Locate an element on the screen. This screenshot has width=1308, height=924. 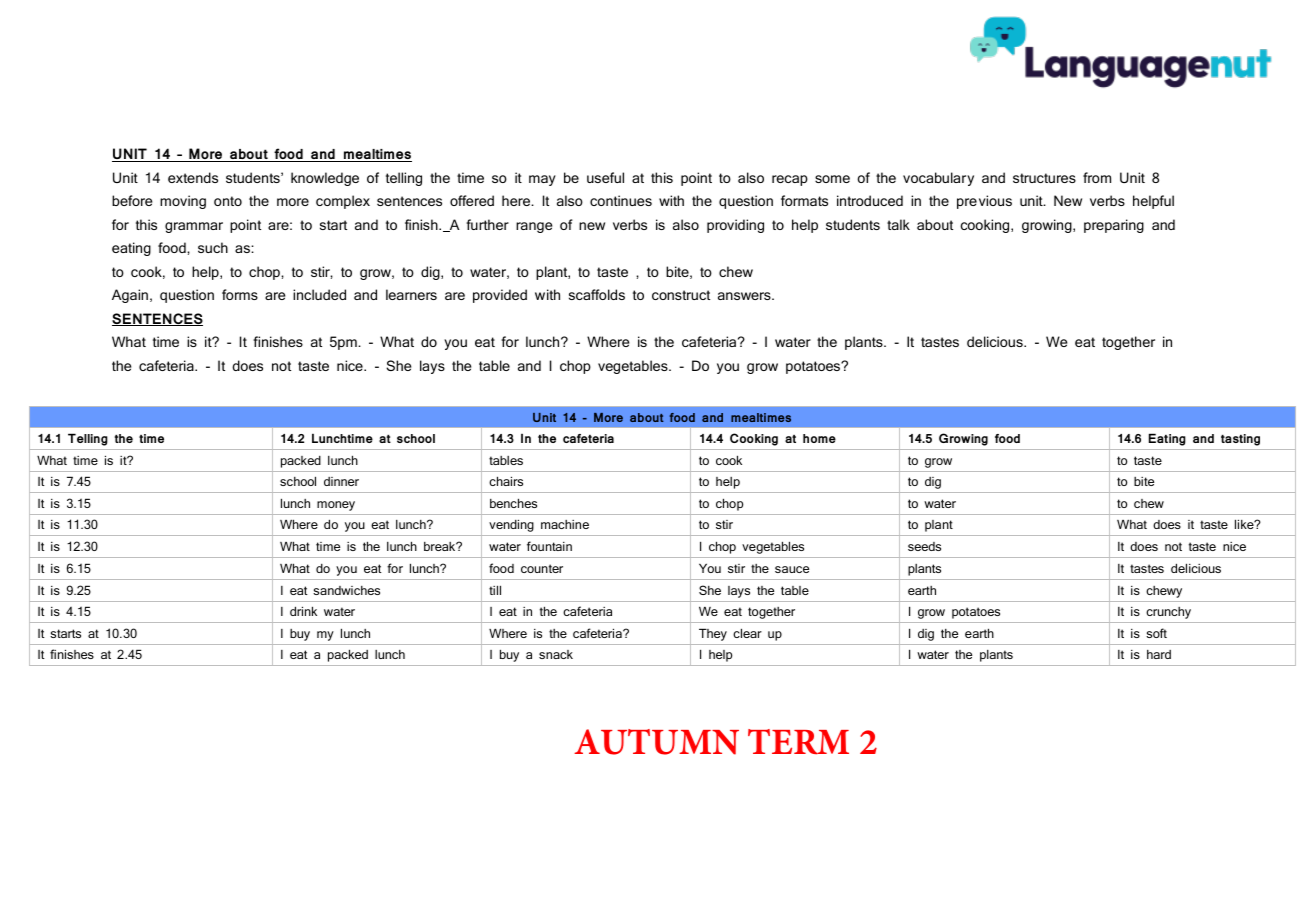
AUTUMN is located at coordinates (656, 742).
